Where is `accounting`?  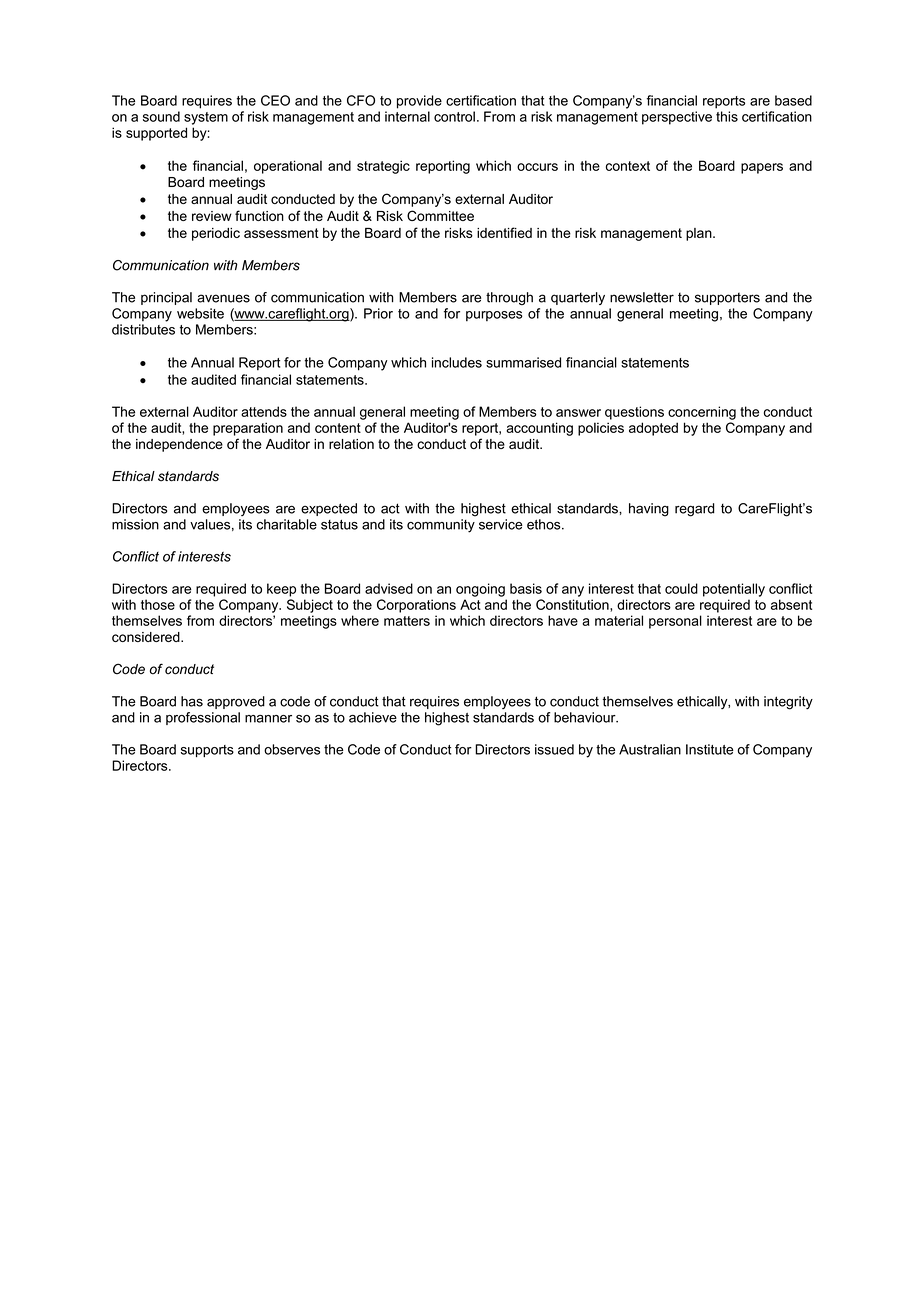 accounting is located at coordinates (539, 429).
